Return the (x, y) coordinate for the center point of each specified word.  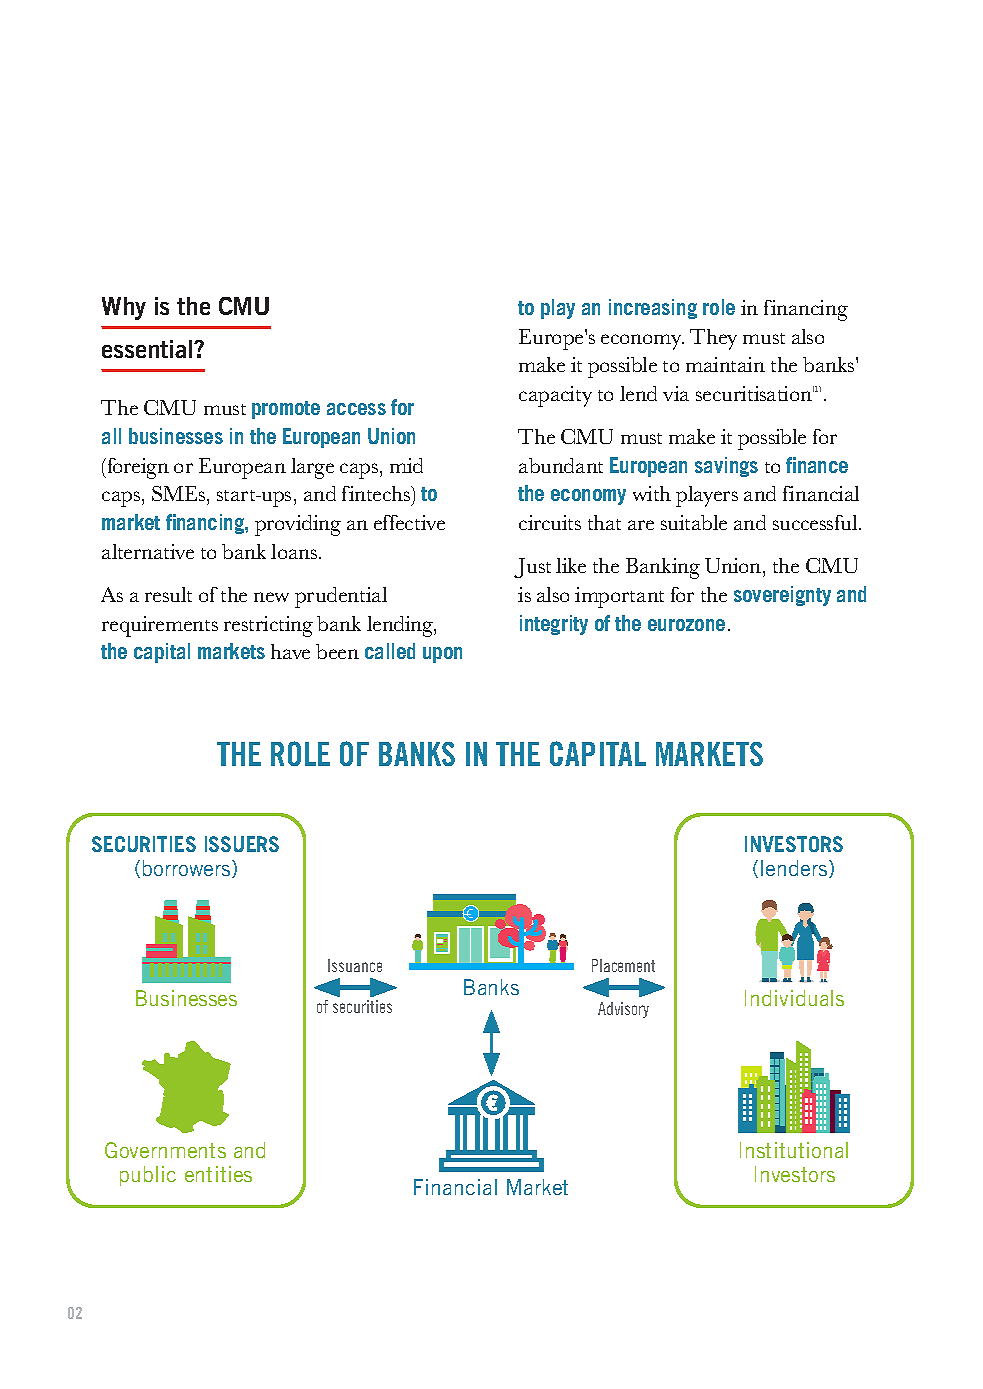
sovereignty (782, 596)
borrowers (188, 869)
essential (148, 349)
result (168, 594)
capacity (555, 396)
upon (442, 655)
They (713, 339)
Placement (623, 965)
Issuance (355, 965)
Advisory (623, 1010)
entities (218, 1174)
